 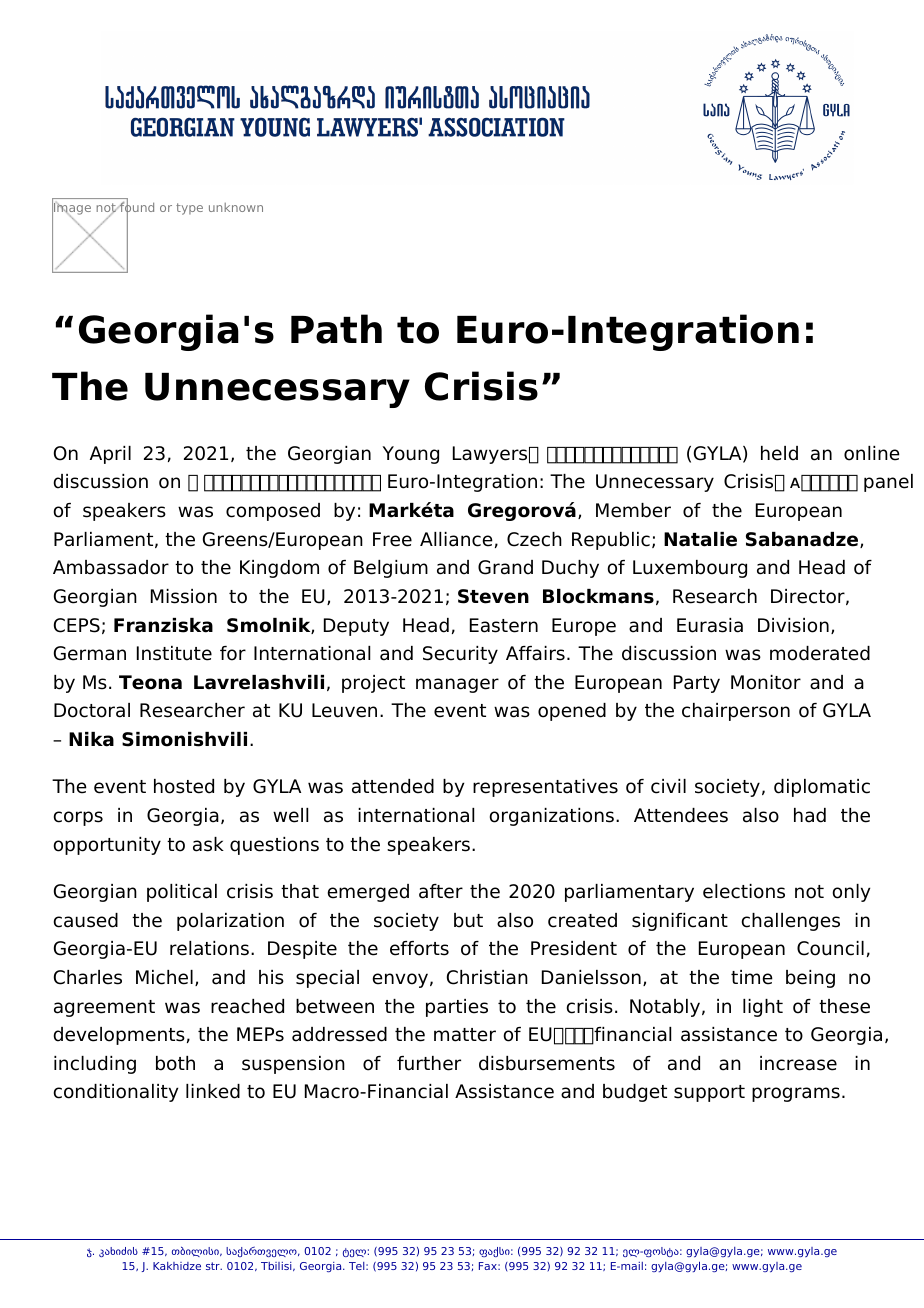 I want to click on Monitor, so click(x=766, y=682).
